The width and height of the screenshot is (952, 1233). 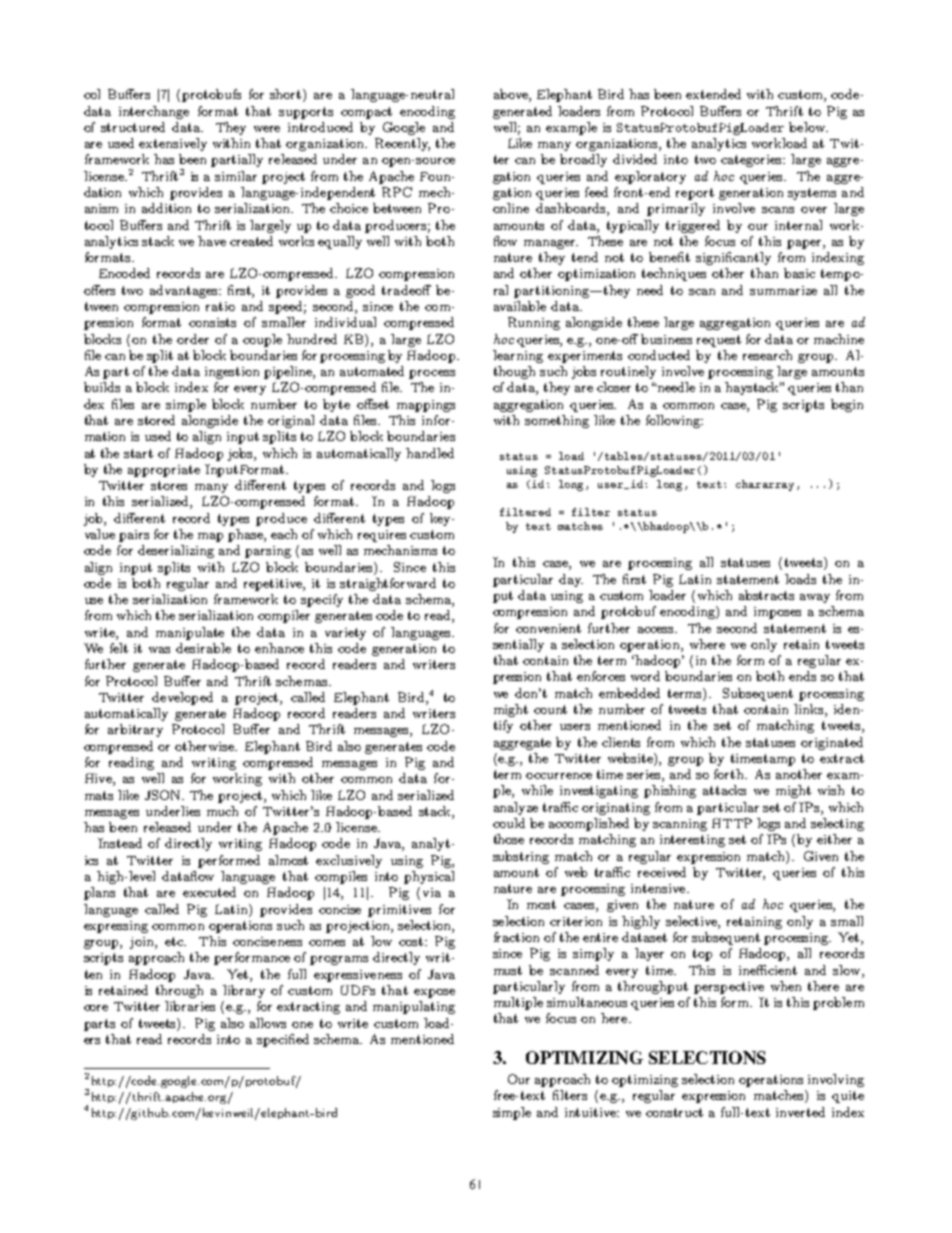 I want to click on multiple, so click(x=518, y=1003).
